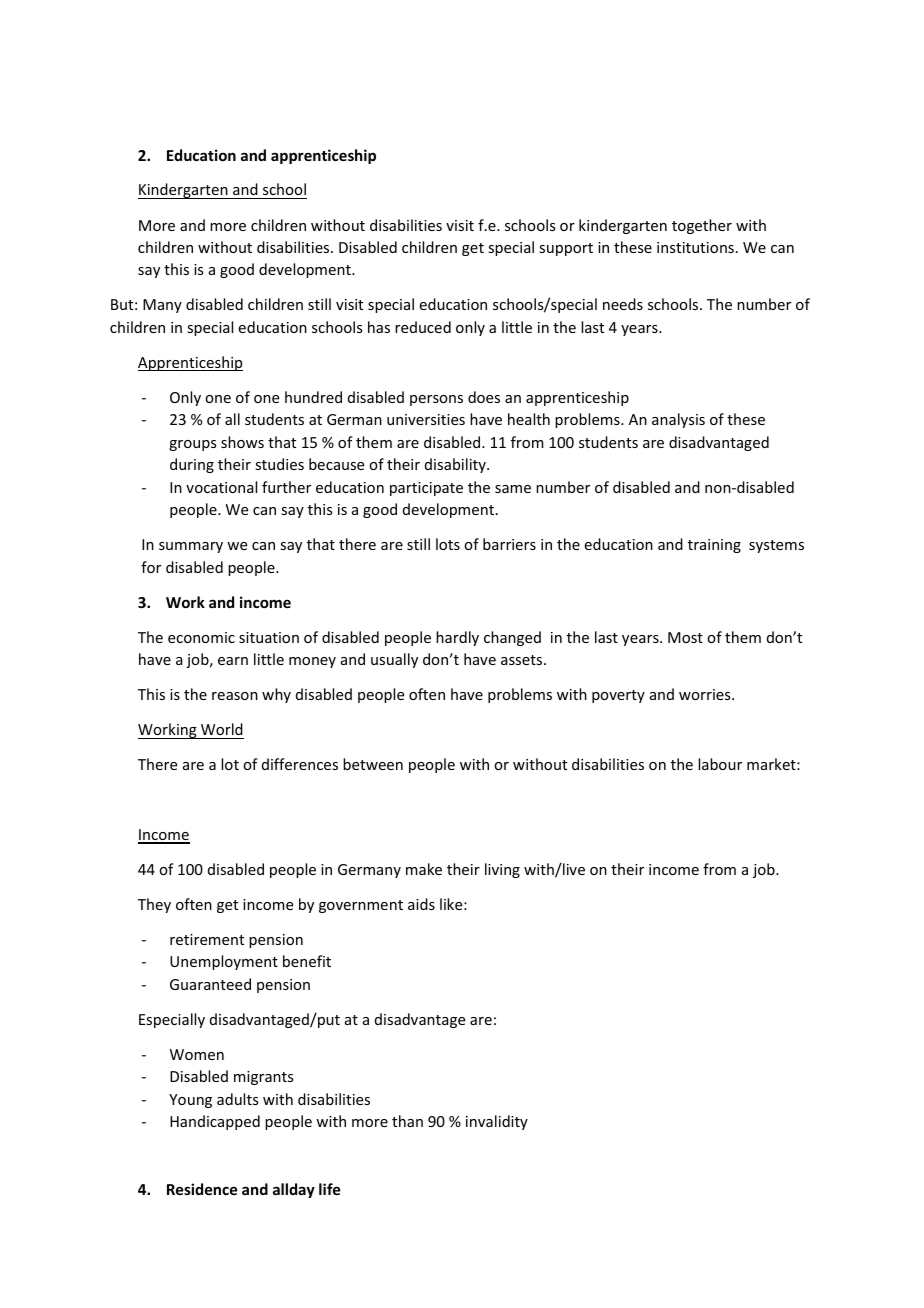 The image size is (924, 1308). I want to click on invalidity, so click(497, 1122).
